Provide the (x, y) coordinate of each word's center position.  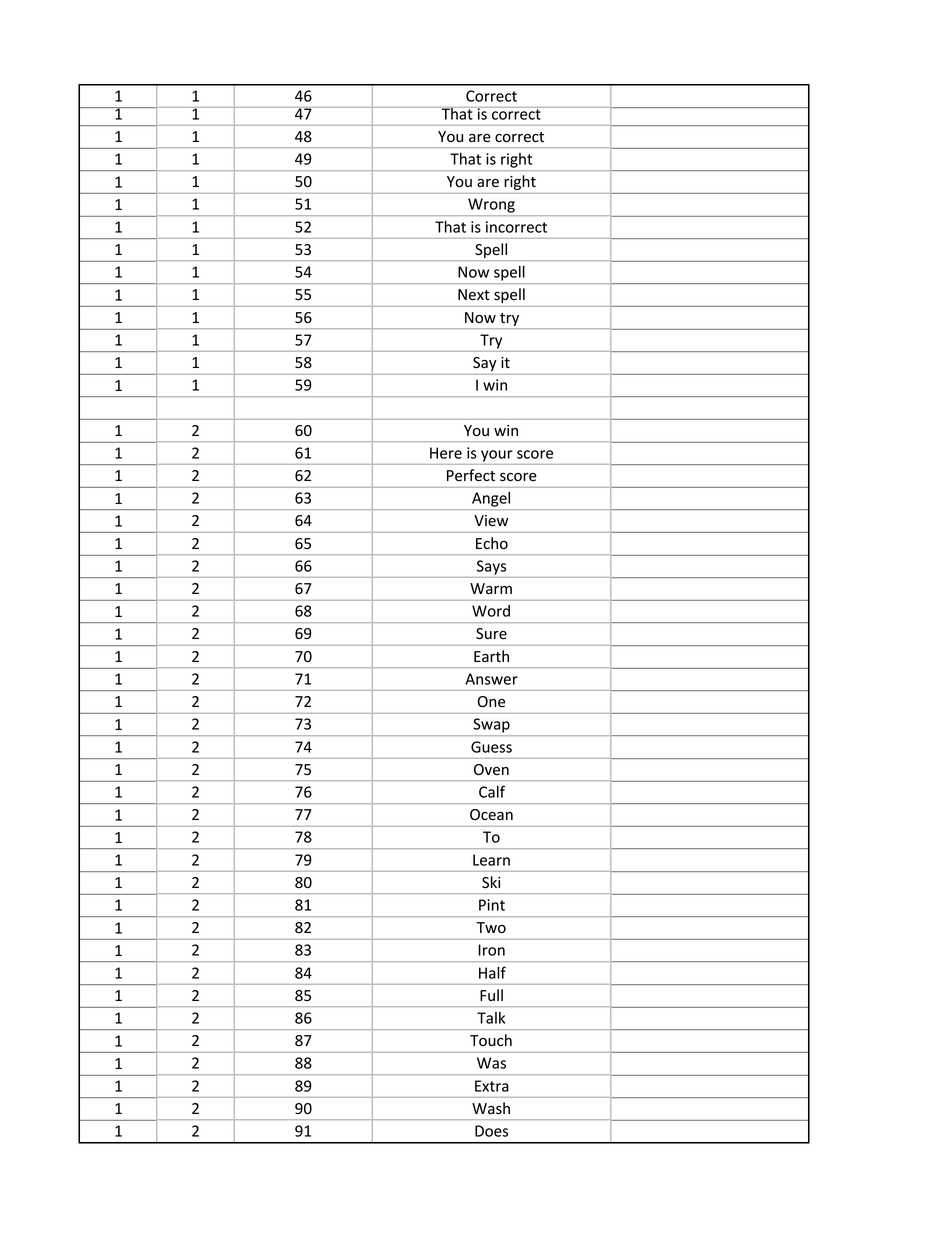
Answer (491, 679)
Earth (491, 656)
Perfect (471, 475)
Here (446, 453)
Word (491, 611)
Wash (491, 1108)
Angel (491, 499)
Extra (492, 1086)
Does (491, 1131)
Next (474, 295)
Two (491, 928)
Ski (491, 882)
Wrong (491, 205)
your (497, 456)
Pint (492, 905)
